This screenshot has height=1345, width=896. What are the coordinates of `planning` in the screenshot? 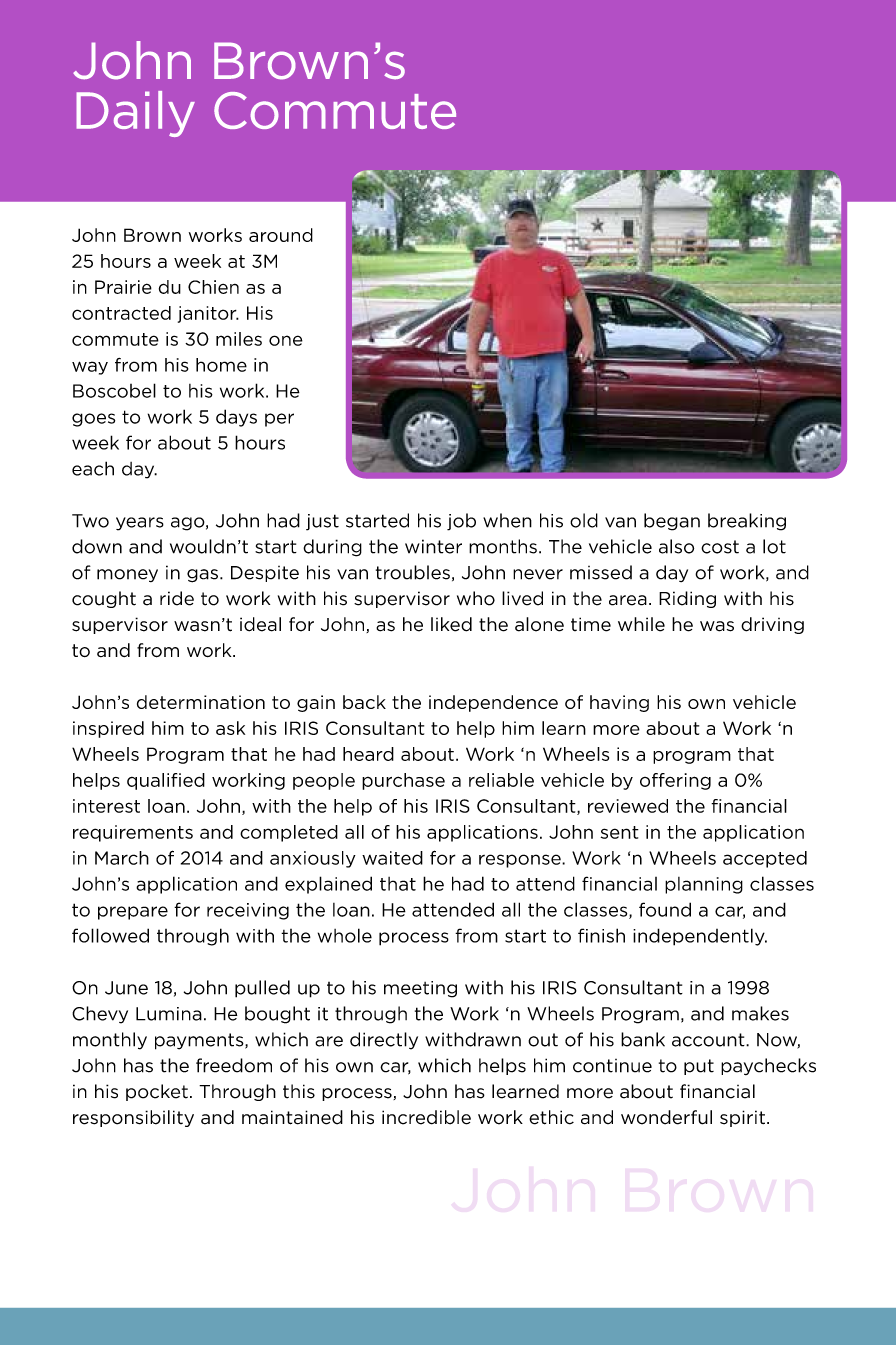 It's located at (704, 885).
